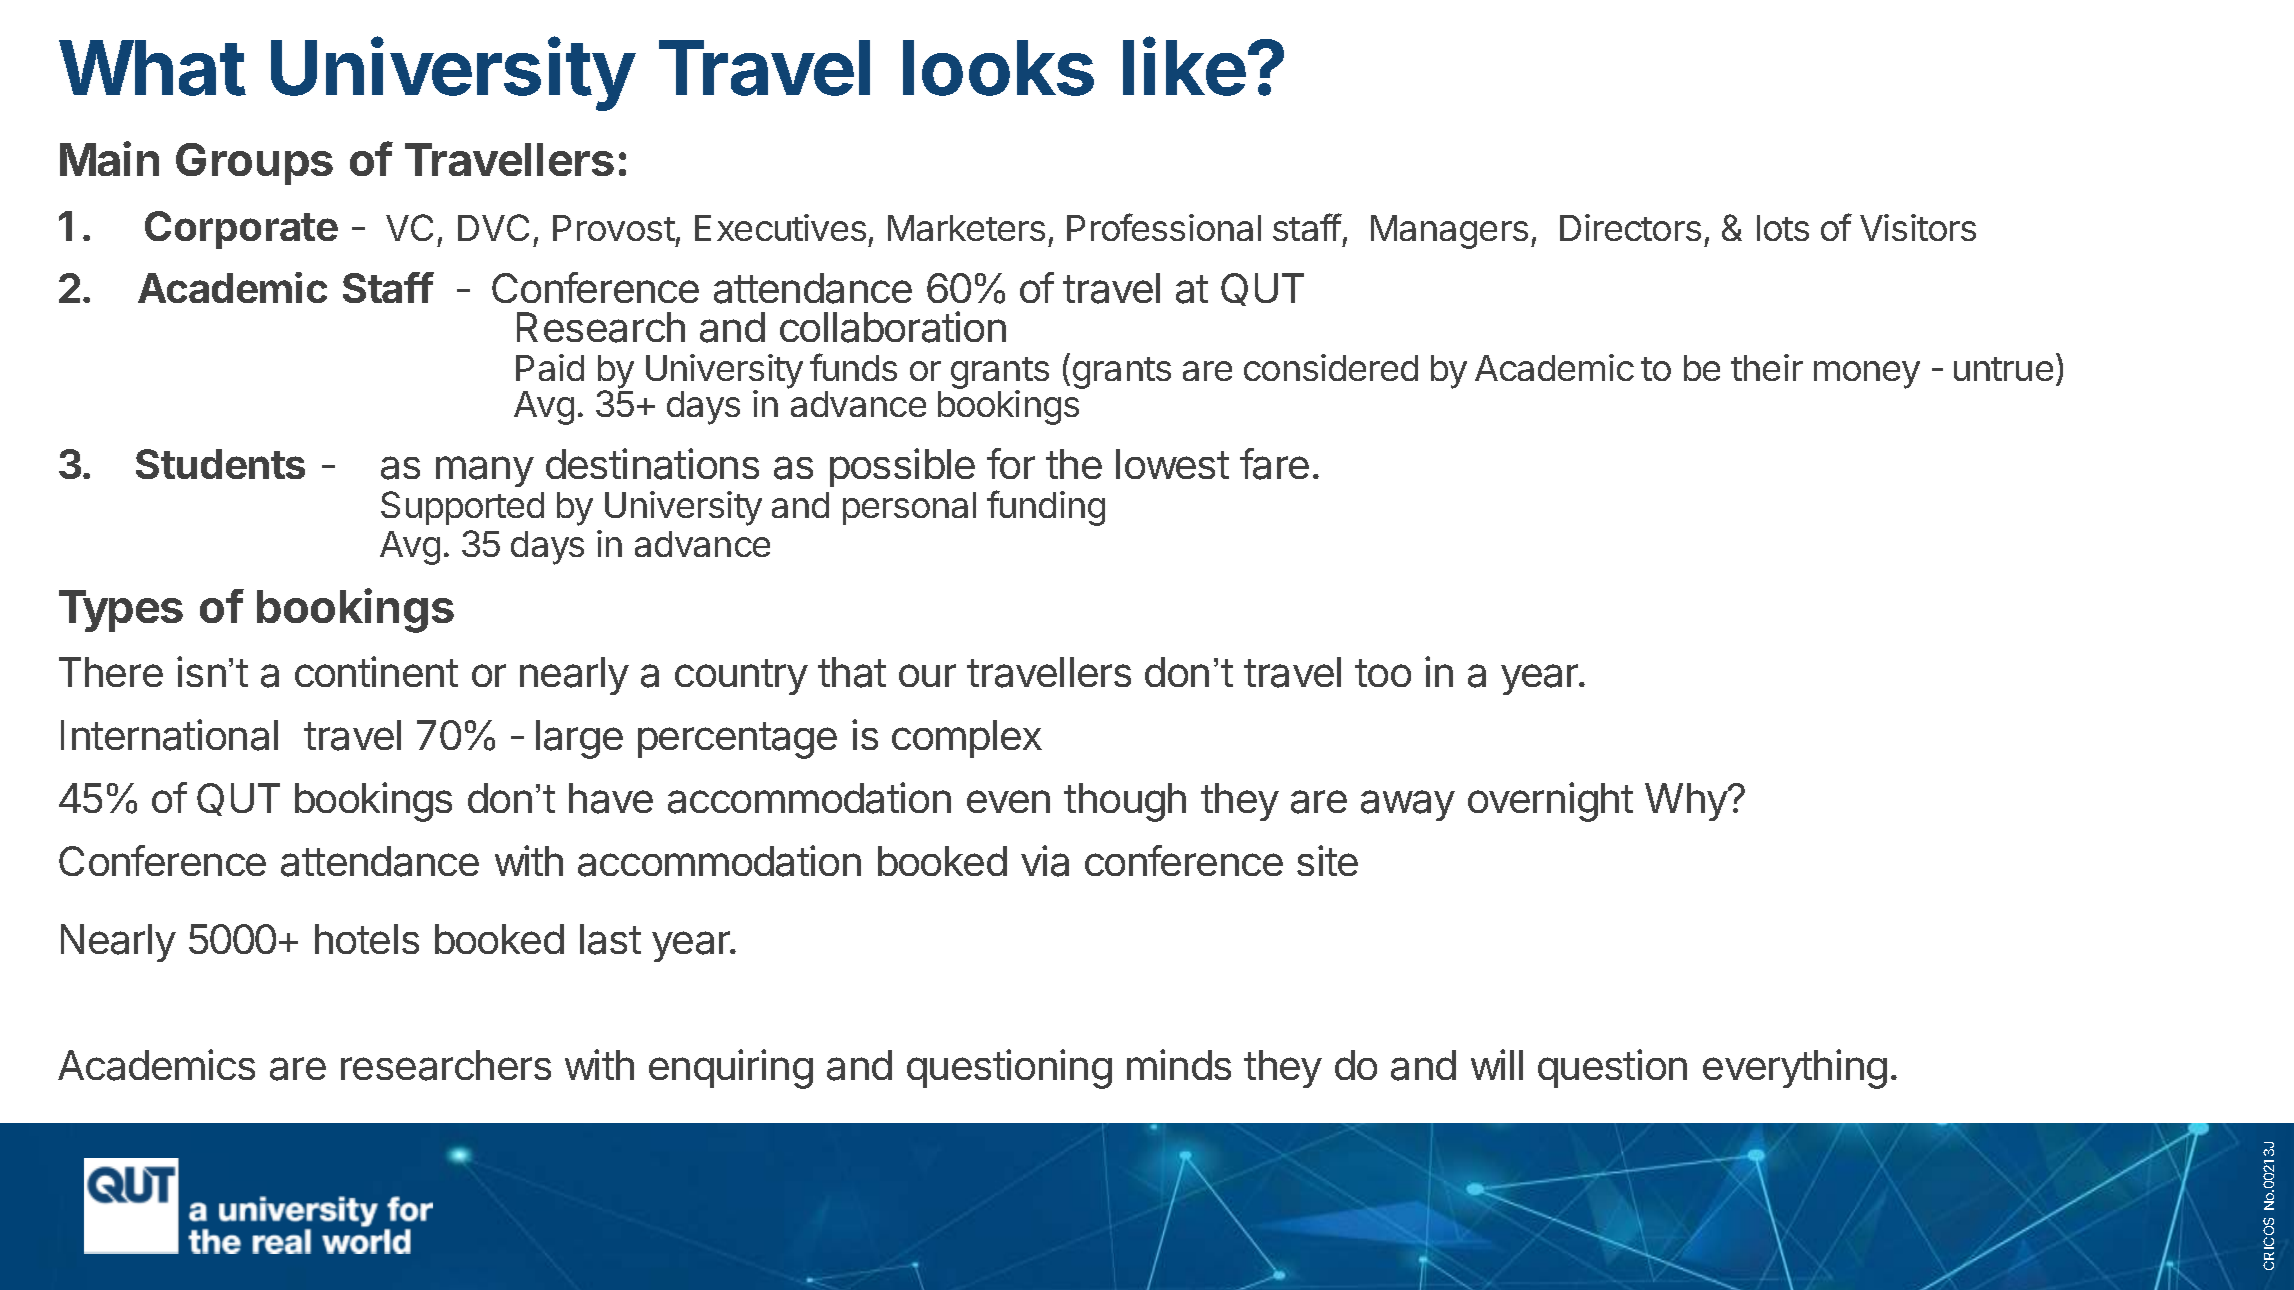  What do you see at coordinates (1179, 1064) in the document?
I see `minds` at bounding box center [1179, 1064].
